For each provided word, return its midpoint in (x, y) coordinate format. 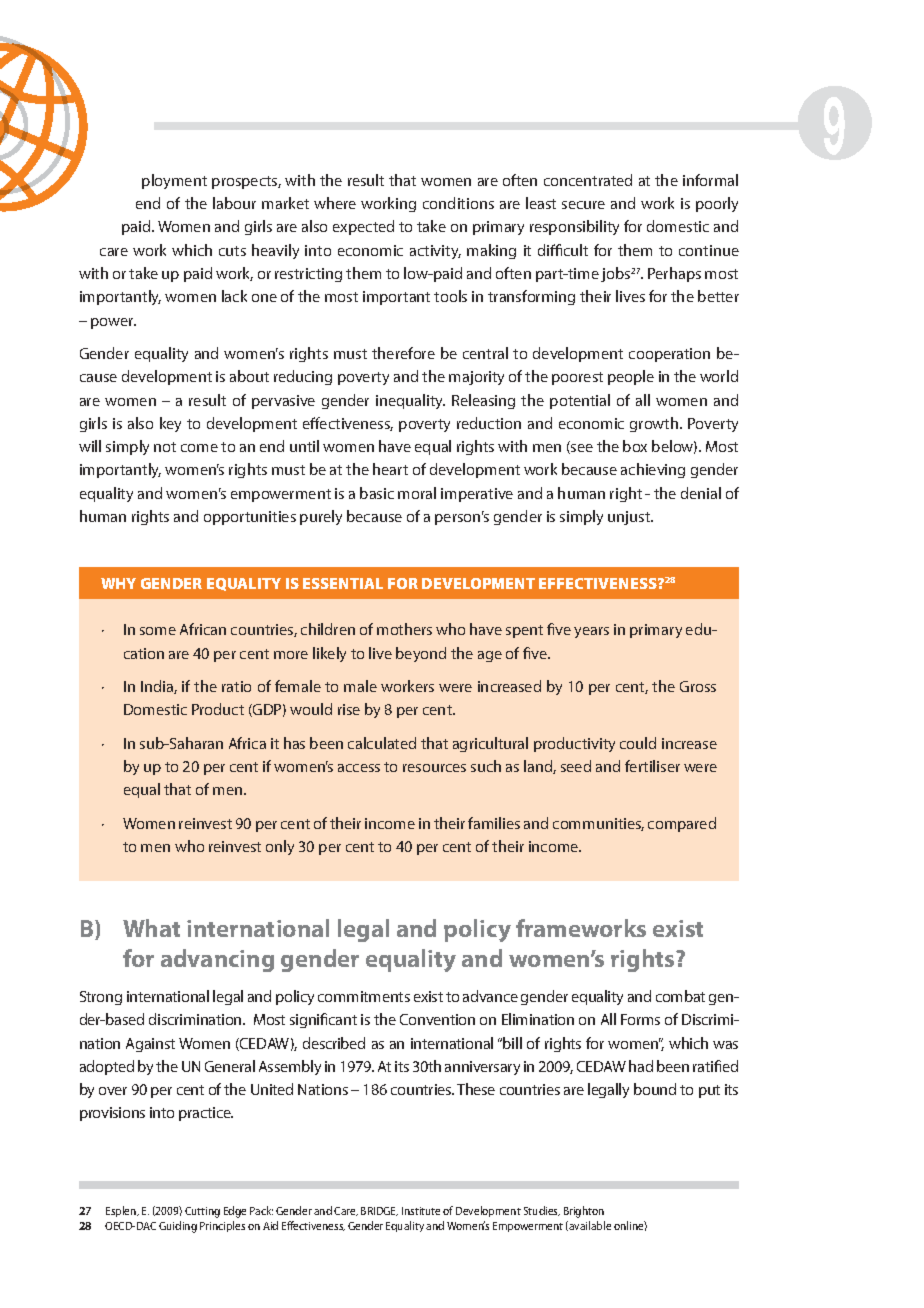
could (638, 743)
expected (363, 227)
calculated (382, 743)
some (158, 631)
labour (234, 203)
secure (583, 205)
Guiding (178, 1227)
